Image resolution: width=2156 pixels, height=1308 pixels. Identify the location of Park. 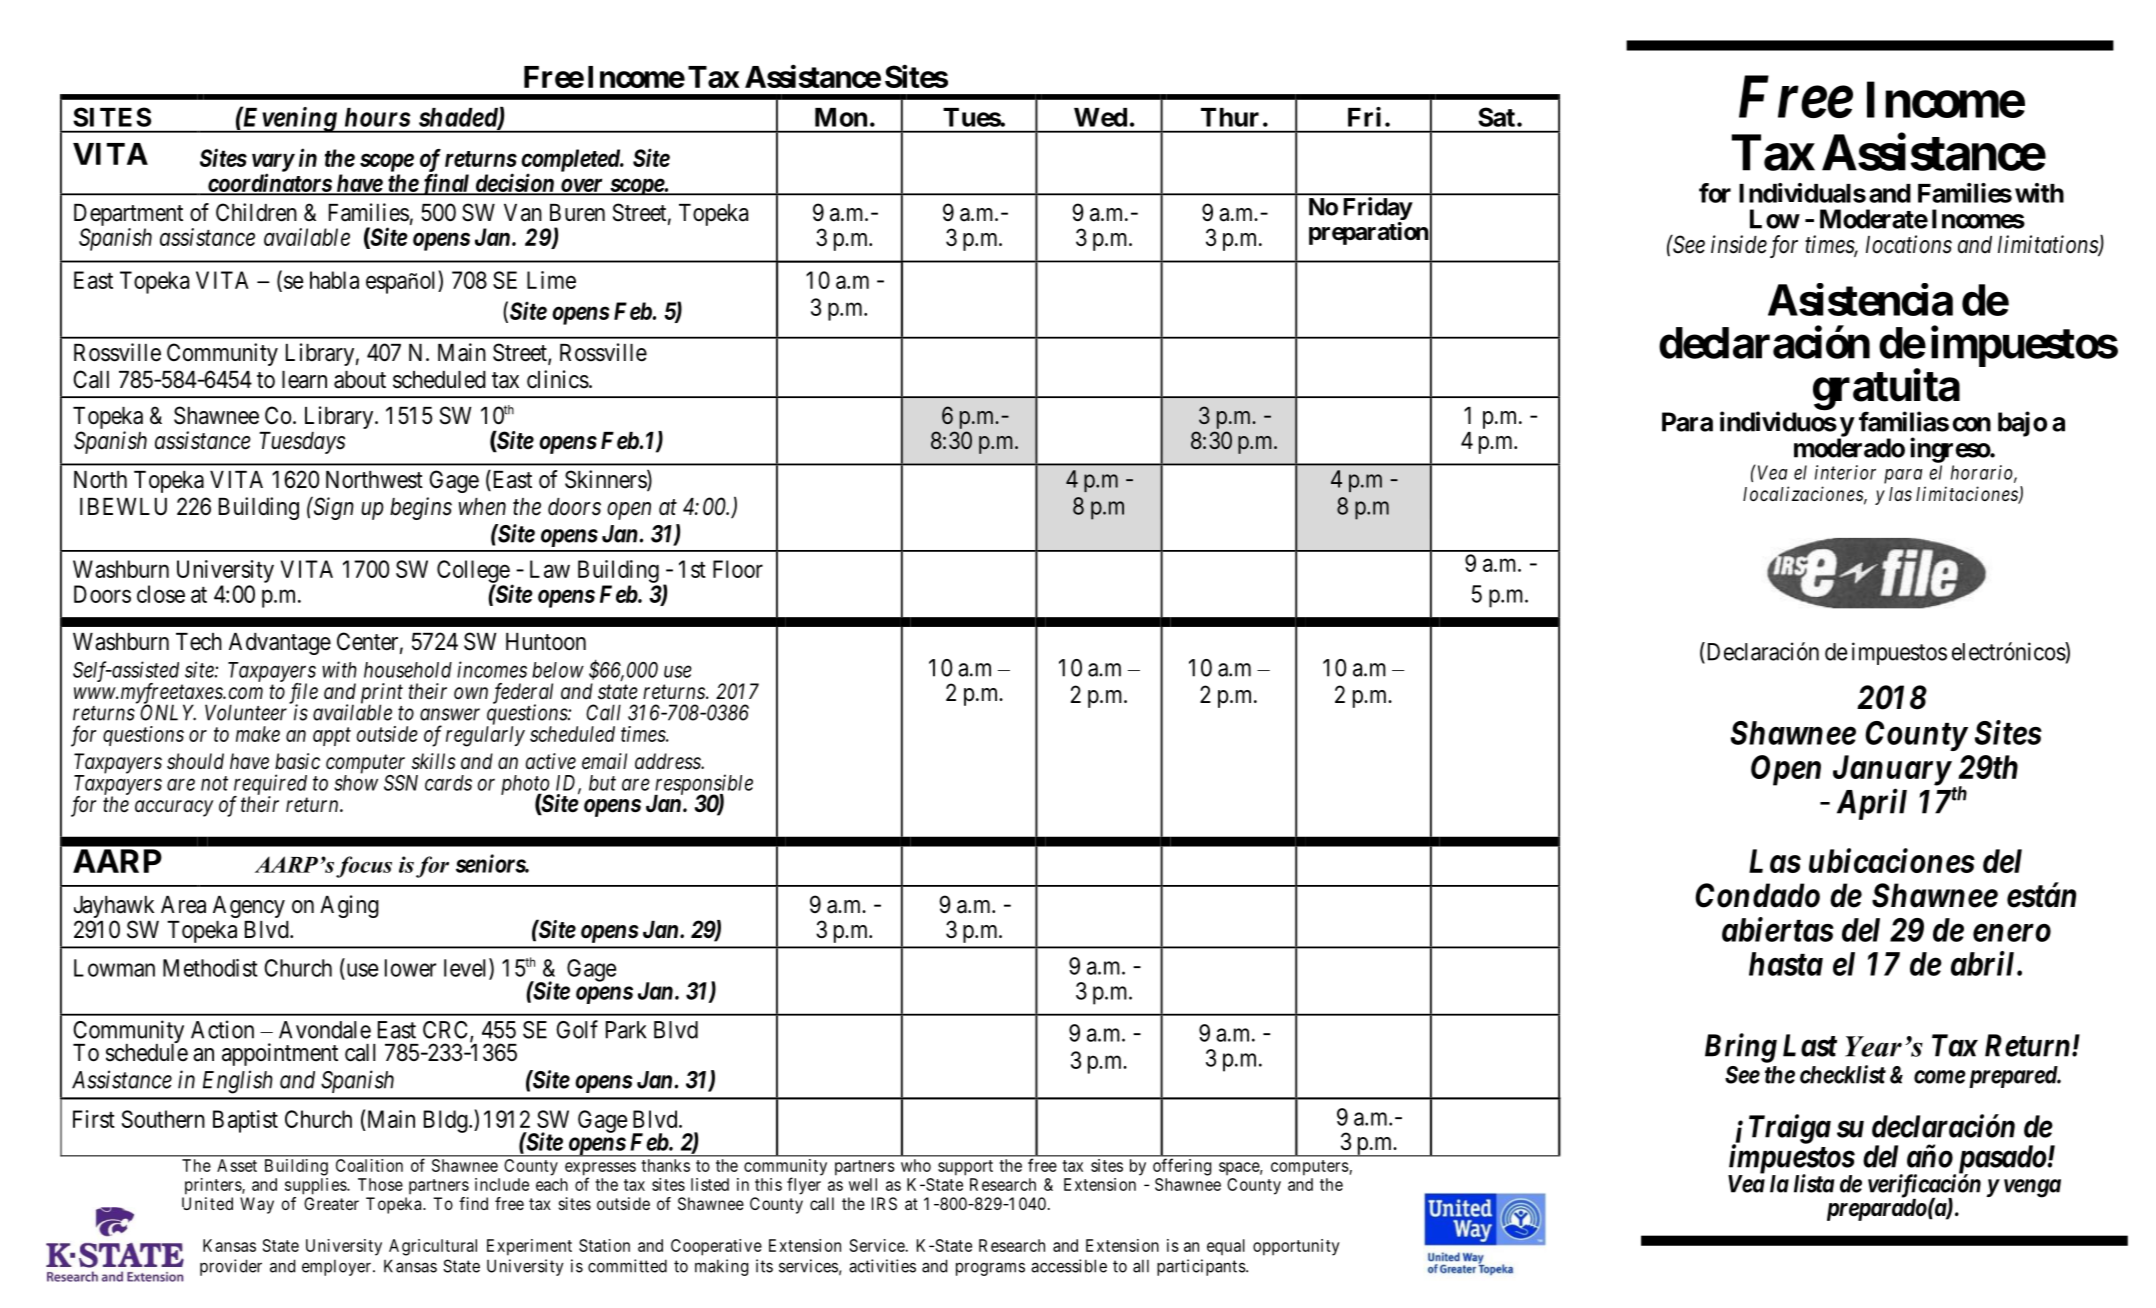
(626, 1030).
